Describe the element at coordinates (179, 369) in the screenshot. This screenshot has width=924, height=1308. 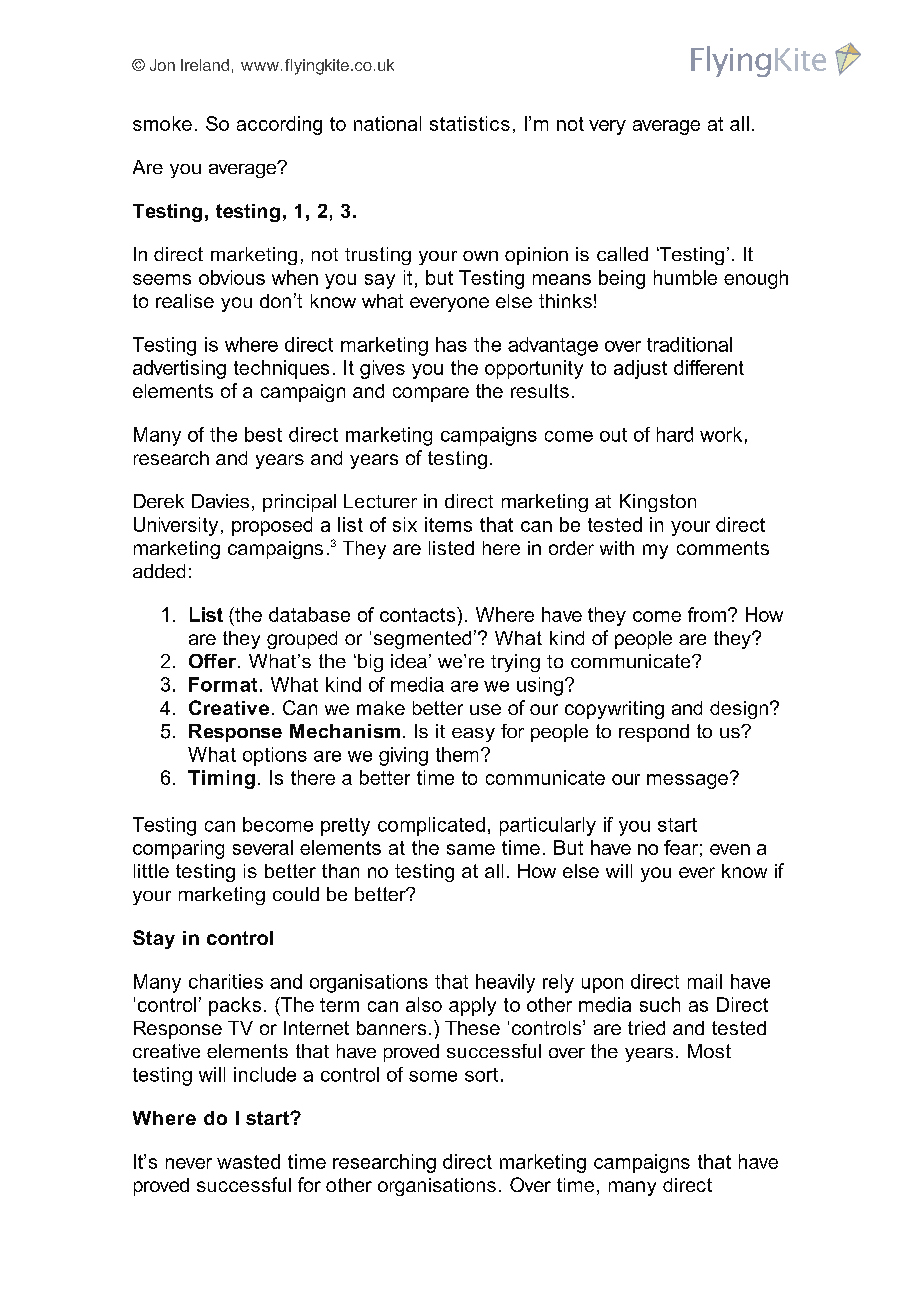
I see `advertising` at that location.
